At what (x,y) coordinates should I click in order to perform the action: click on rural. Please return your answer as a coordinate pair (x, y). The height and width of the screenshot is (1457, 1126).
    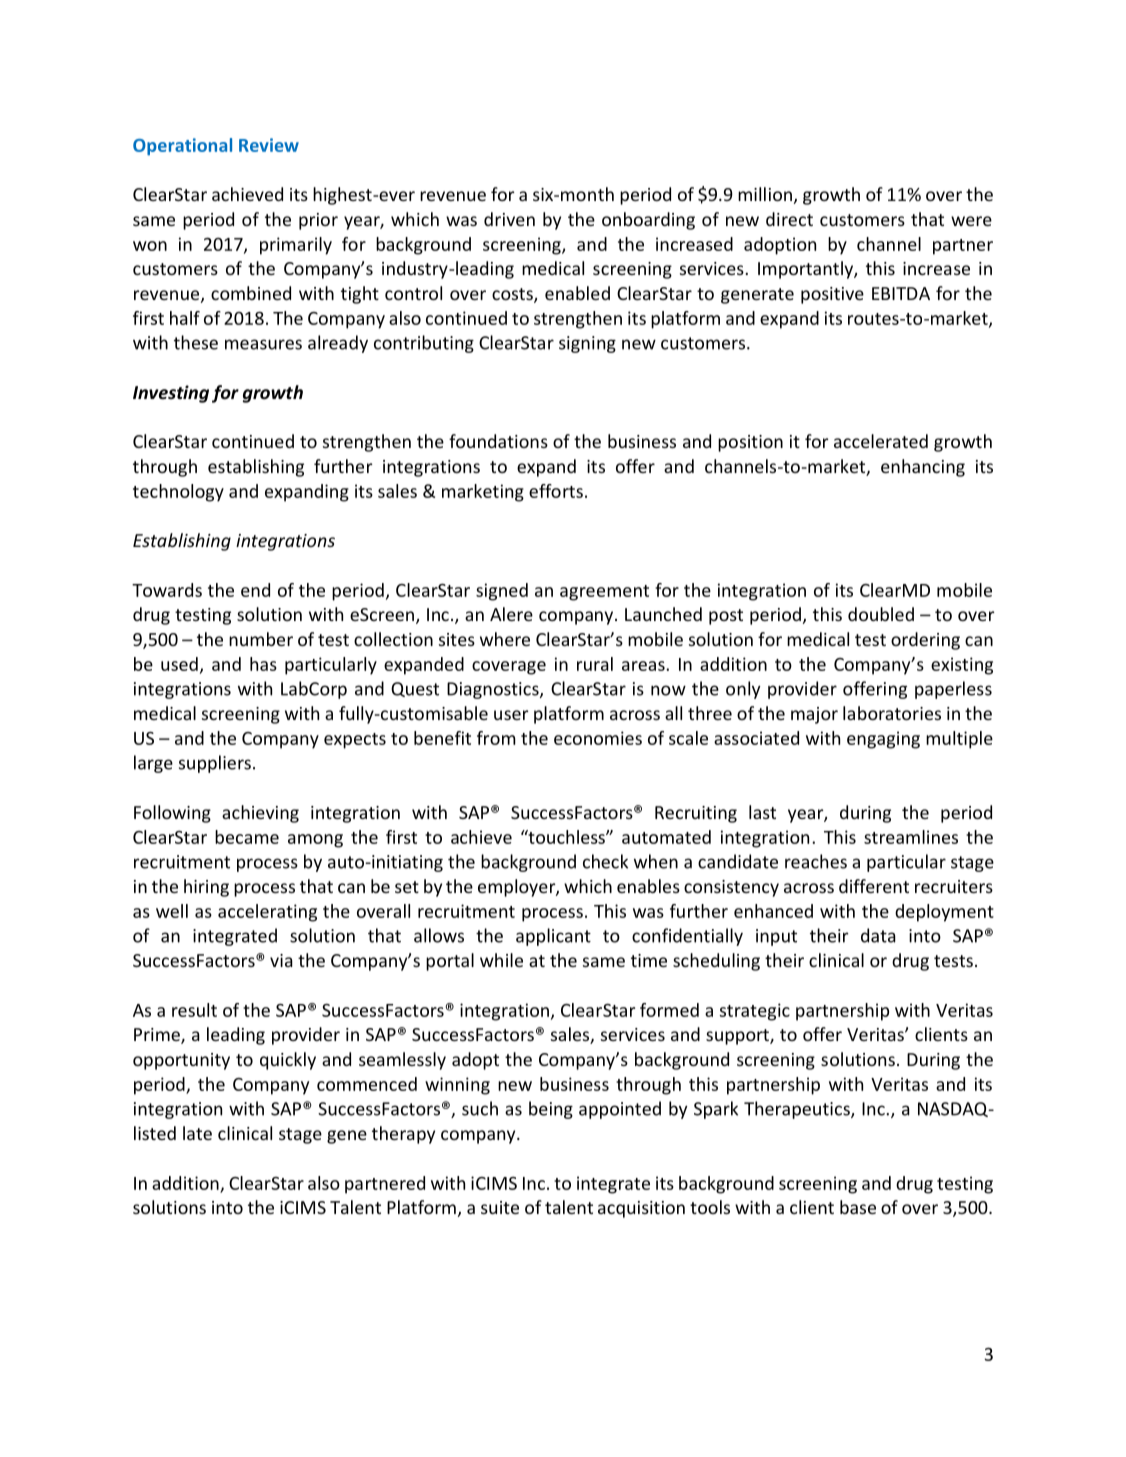
    Looking at the image, I should click on (595, 664).
